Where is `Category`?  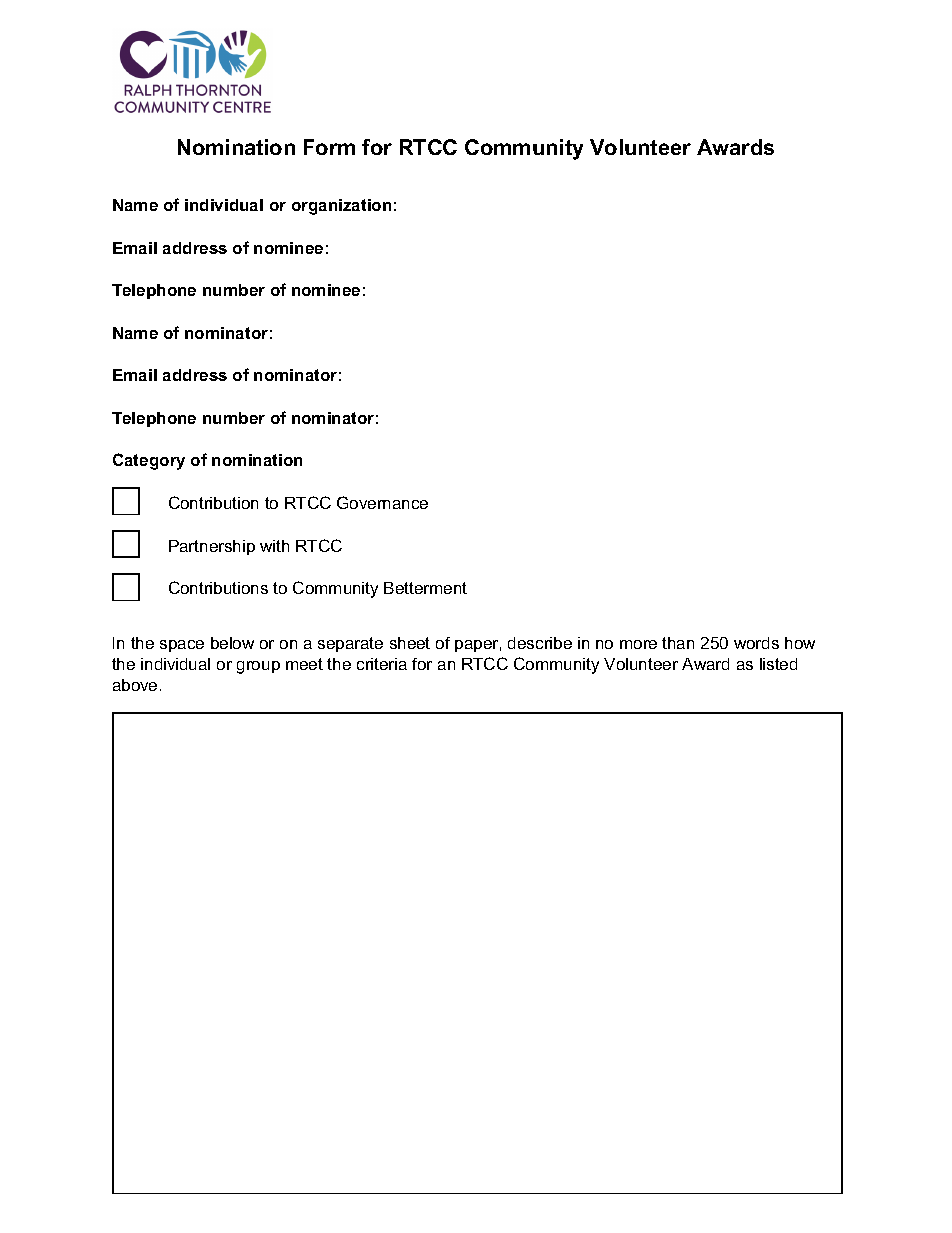 Category is located at coordinates (149, 461).
